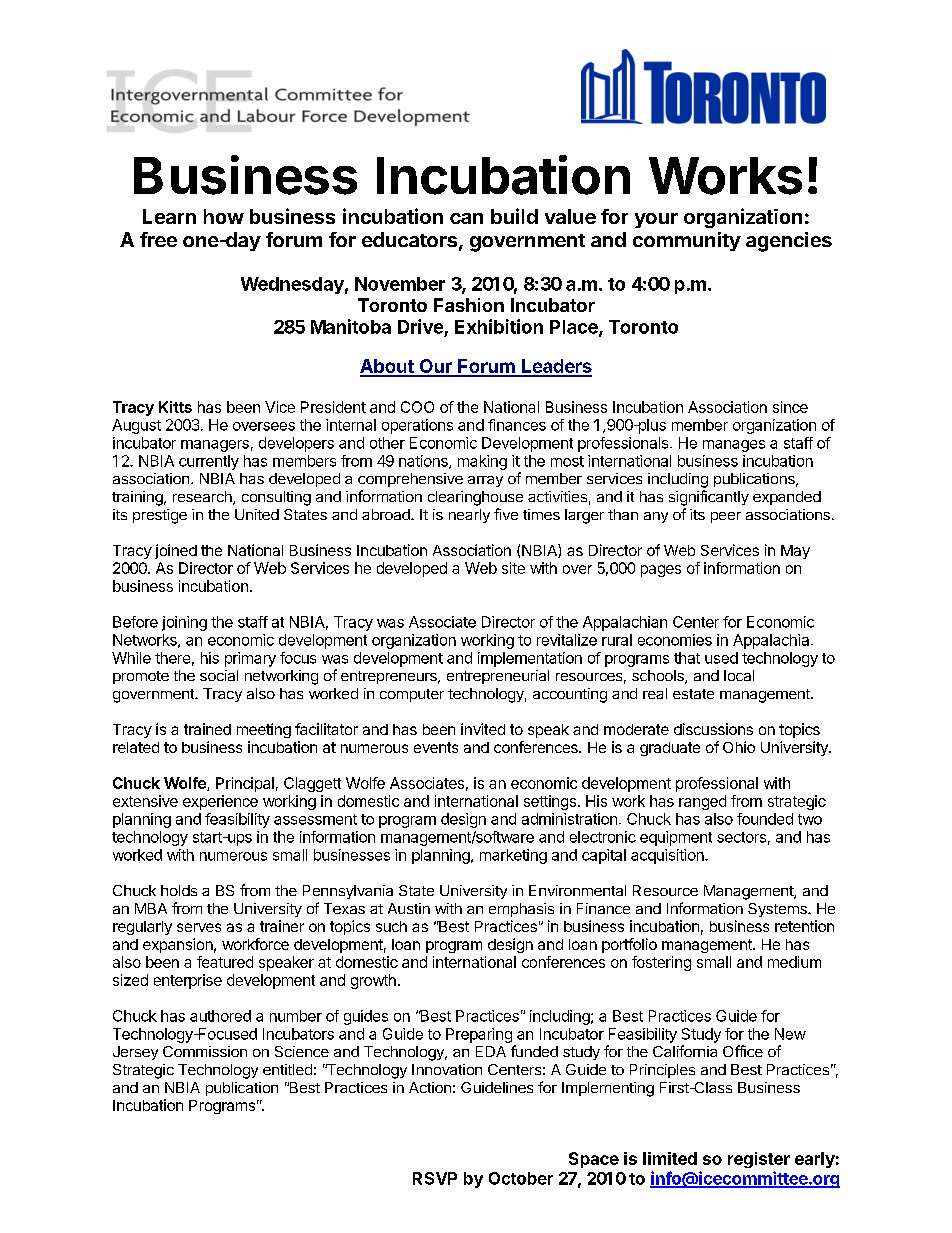  Describe the element at coordinates (739, 675) in the screenshot. I see `local` at that location.
